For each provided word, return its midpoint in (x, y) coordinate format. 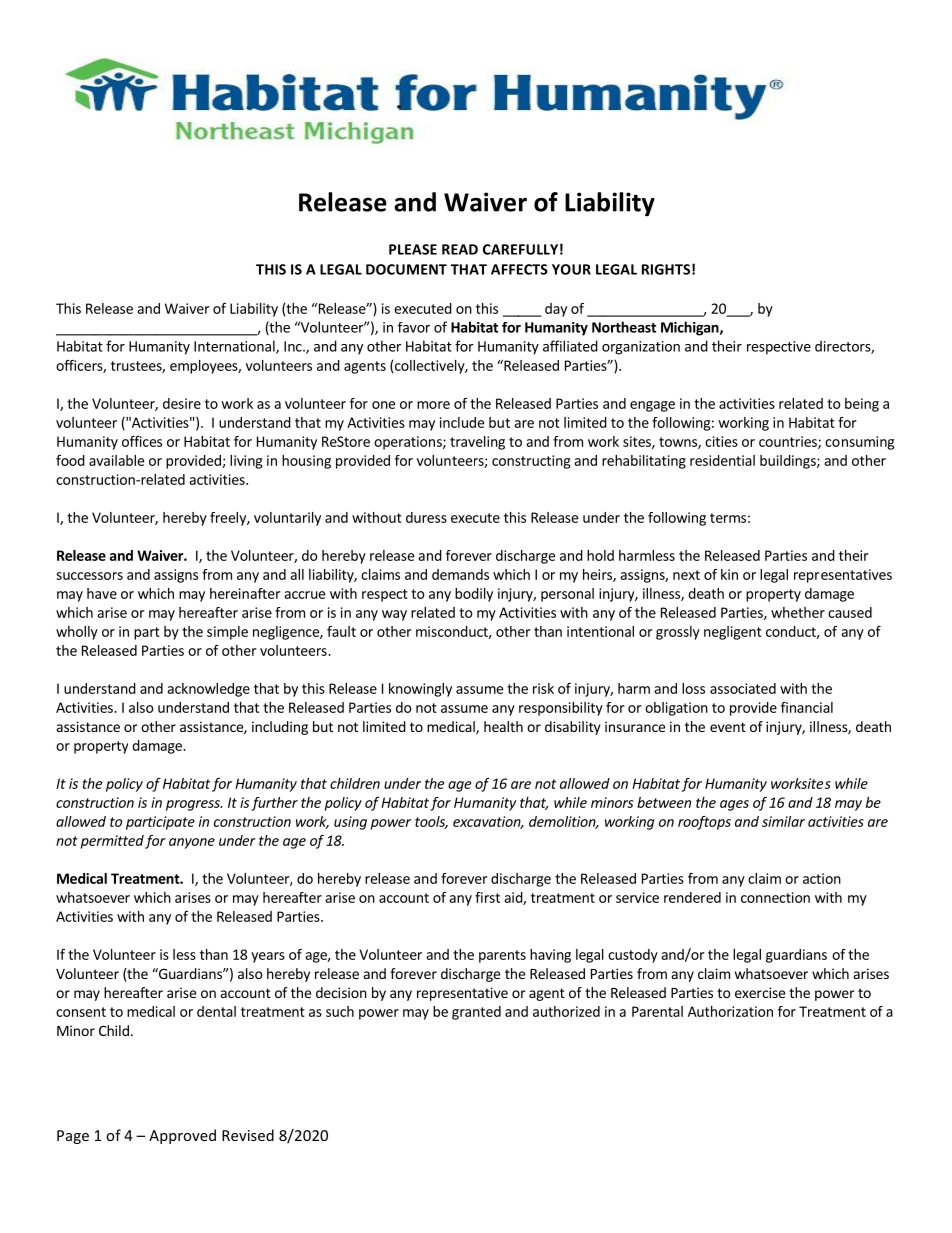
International (235, 347)
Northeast (624, 327)
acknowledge (208, 690)
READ (460, 249)
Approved (182, 1136)
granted (476, 1013)
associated (743, 688)
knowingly (420, 690)
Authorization (730, 1011)
